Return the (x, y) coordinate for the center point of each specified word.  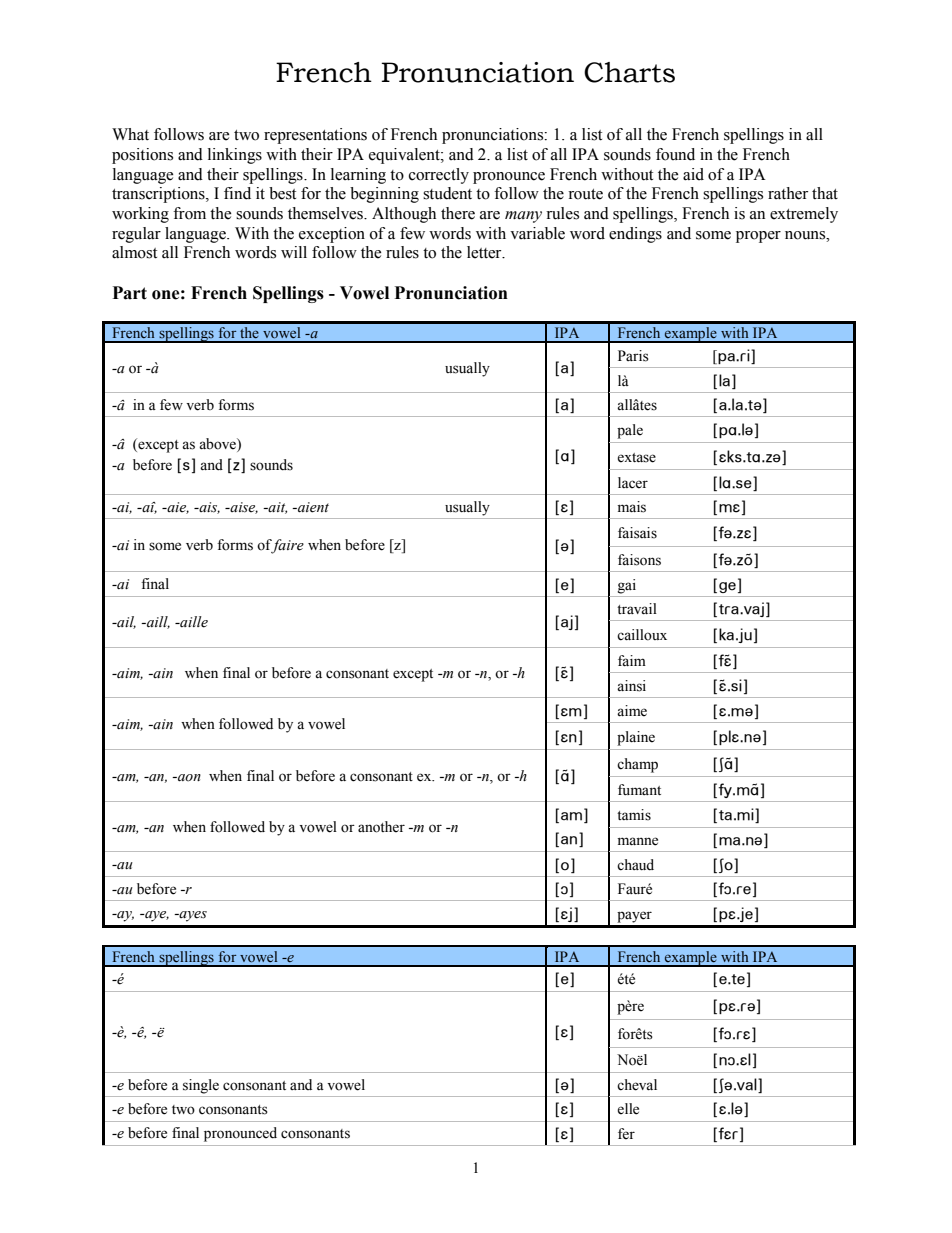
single (201, 1086)
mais (632, 507)
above (218, 444)
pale (630, 431)
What (130, 134)
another (381, 827)
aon (188, 778)
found (675, 154)
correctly (439, 176)
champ (637, 765)
